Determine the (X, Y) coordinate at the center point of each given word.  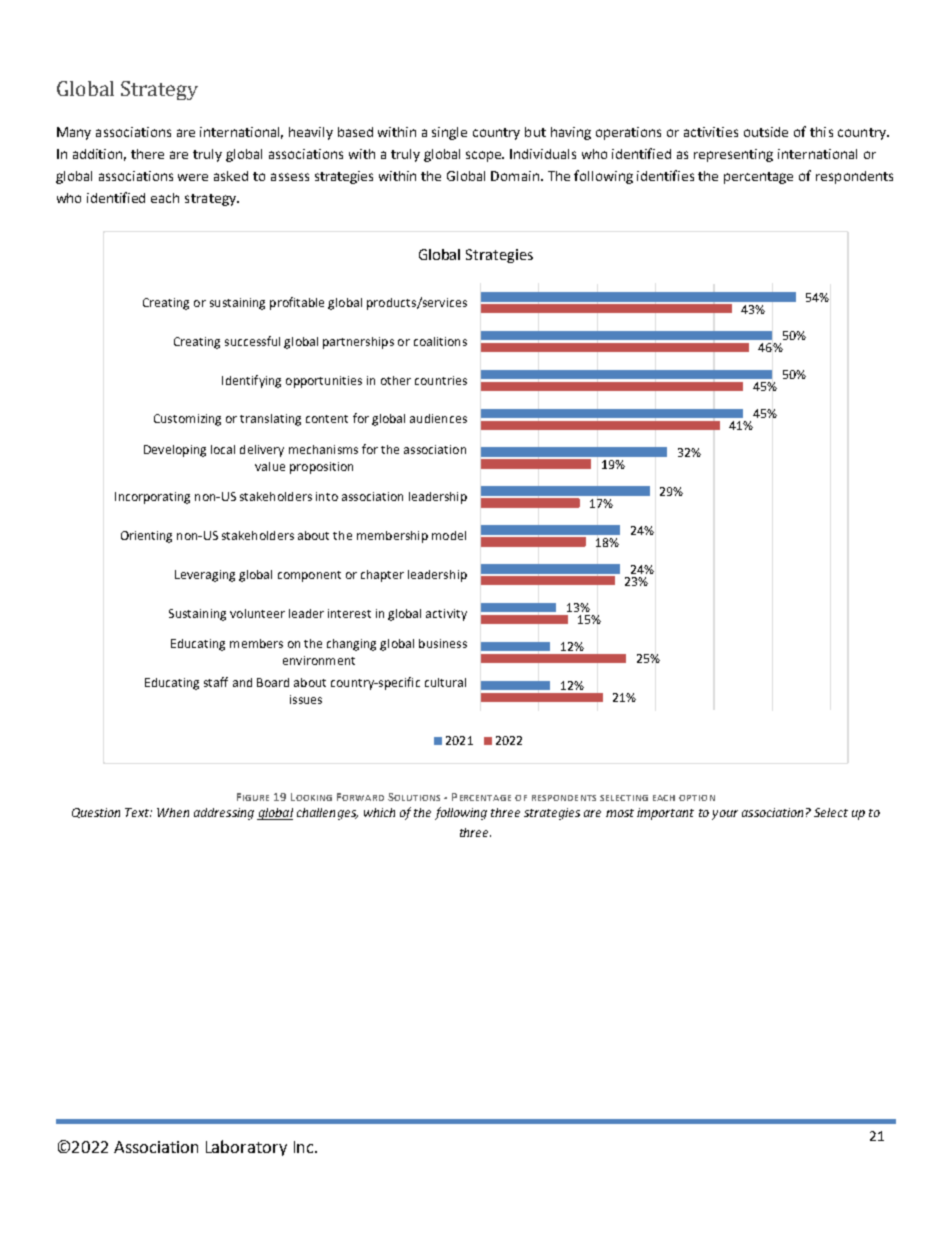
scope (485, 156)
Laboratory (246, 1148)
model (449, 535)
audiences (438, 418)
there (147, 154)
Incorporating (152, 498)
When (173, 812)
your (725, 815)
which (379, 812)
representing (733, 155)
